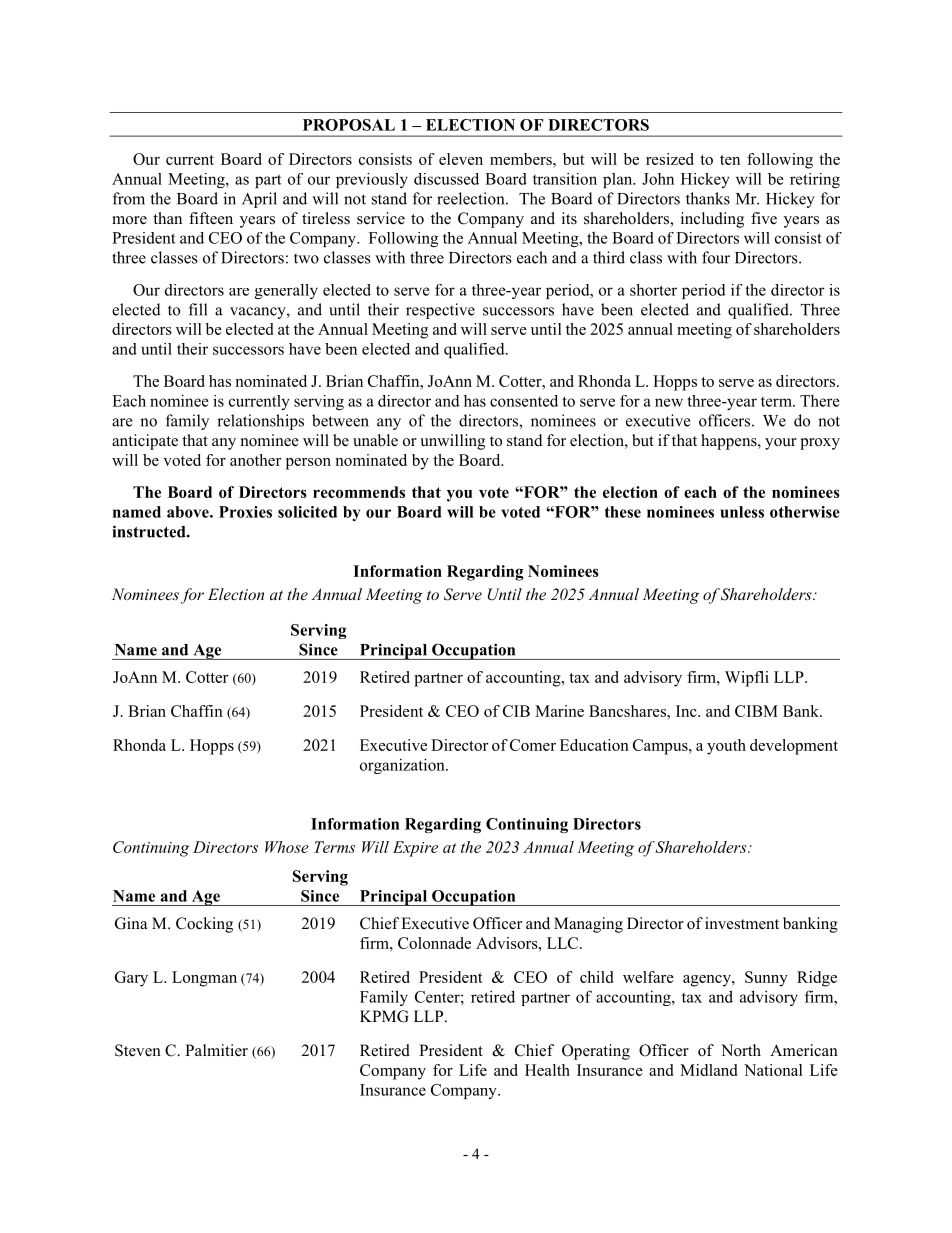 The image size is (952, 1233). Describe the element at coordinates (559, 711) in the page. I see `Marine` at that location.
